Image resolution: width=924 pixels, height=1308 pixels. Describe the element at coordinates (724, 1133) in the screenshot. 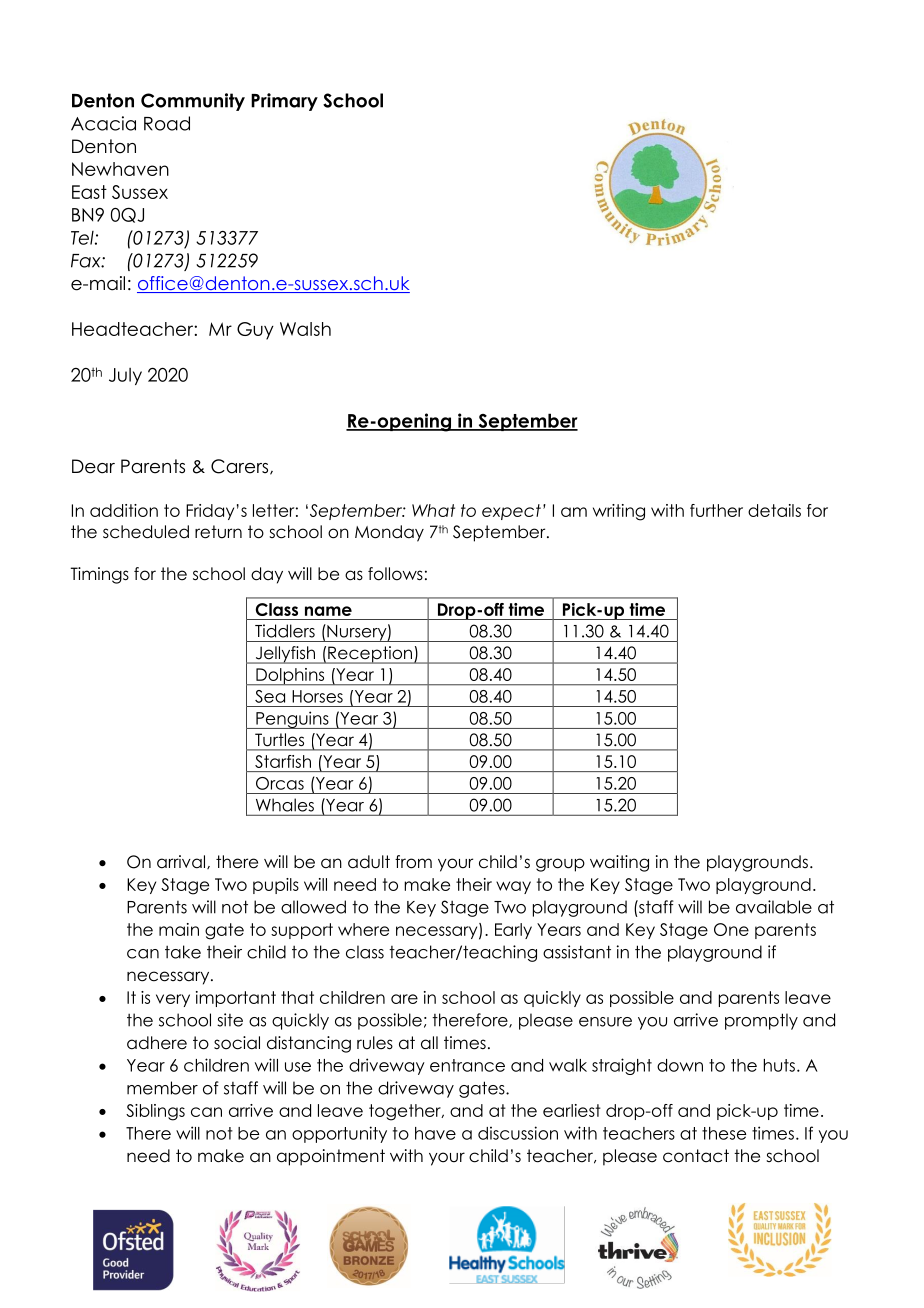

I see `these` at that location.
